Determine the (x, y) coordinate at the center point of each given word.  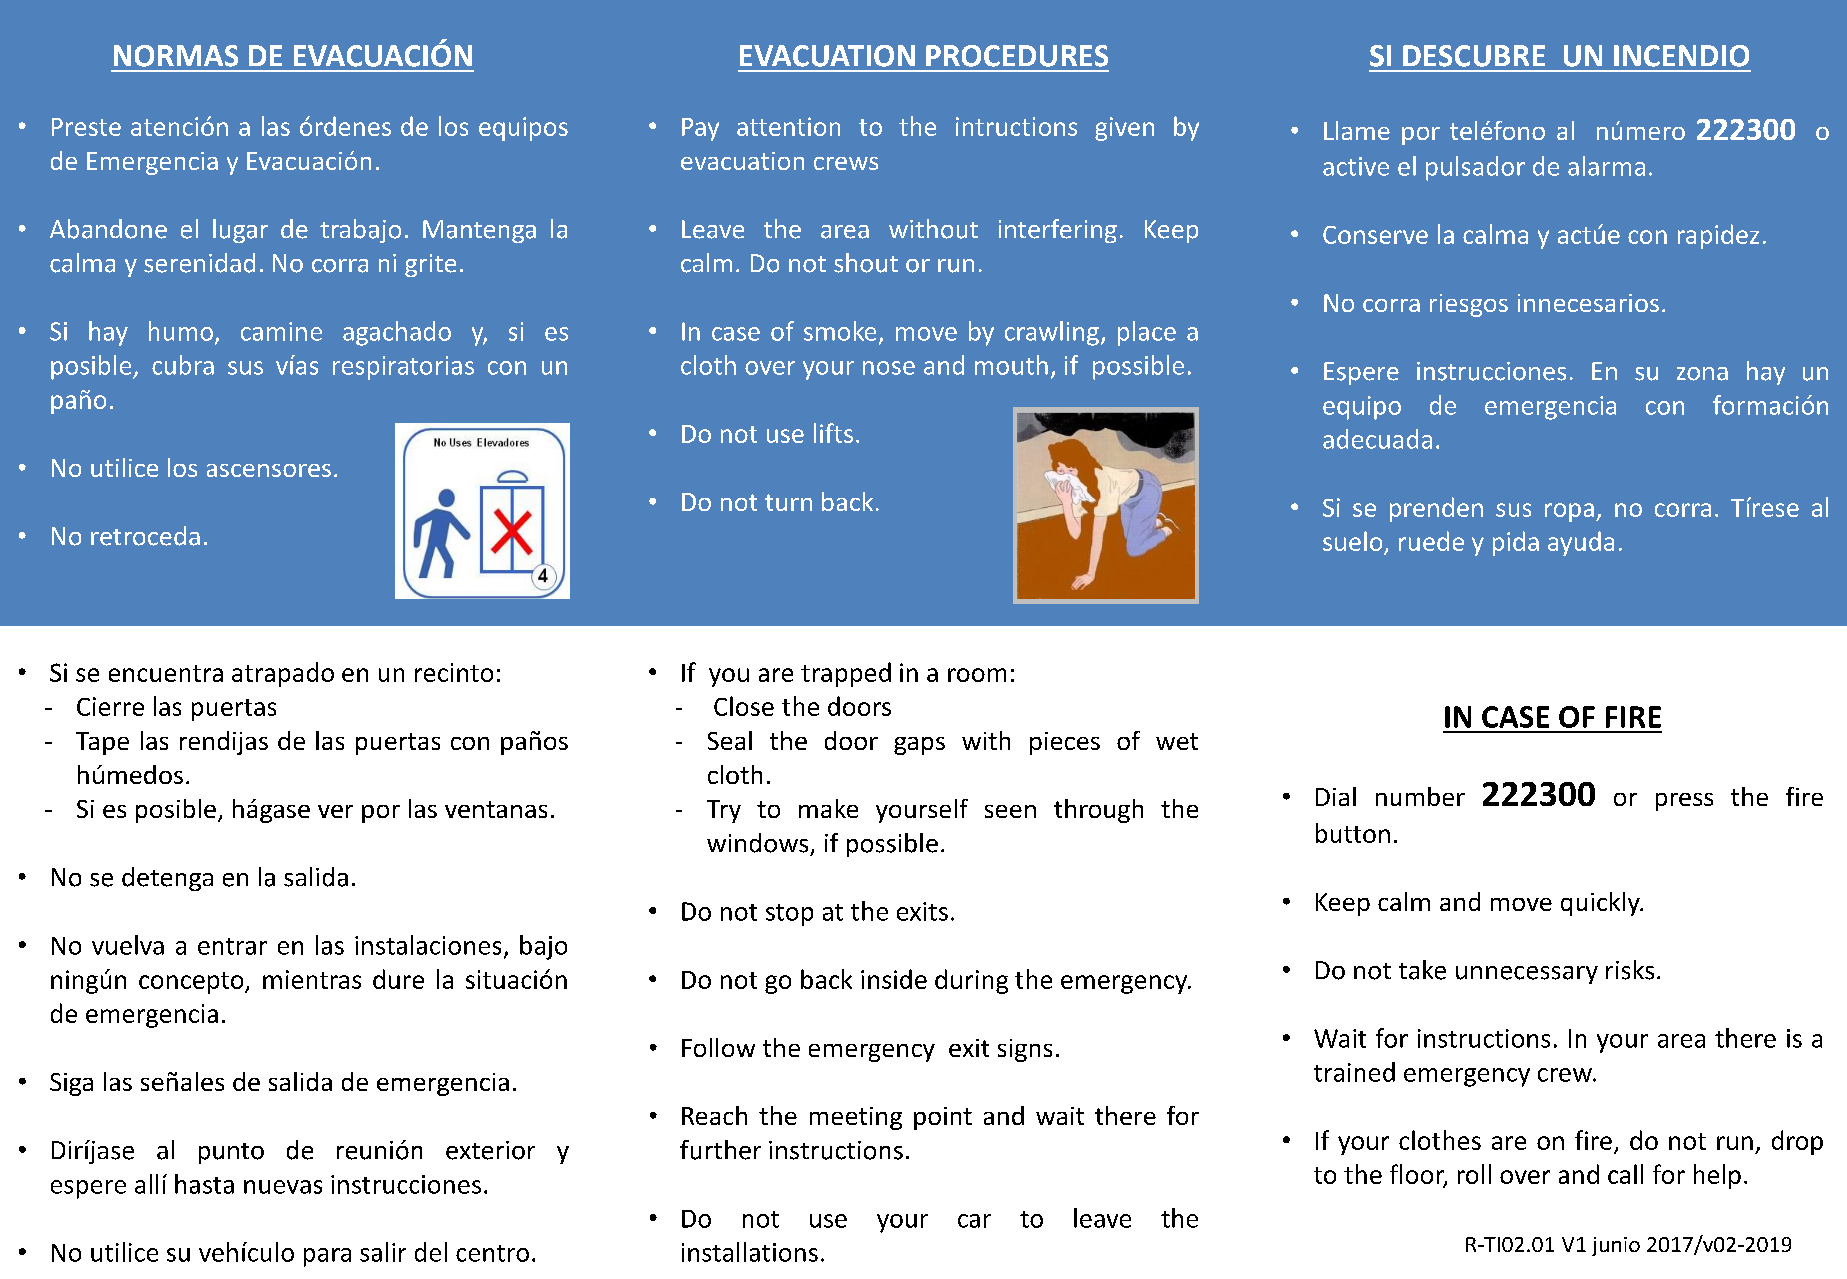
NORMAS (176, 56)
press (1684, 802)
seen (1010, 811)
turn (788, 502)
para (327, 1257)
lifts (833, 433)
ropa (1569, 512)
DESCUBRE (1474, 56)
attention (788, 126)
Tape (102, 743)
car (974, 1221)
